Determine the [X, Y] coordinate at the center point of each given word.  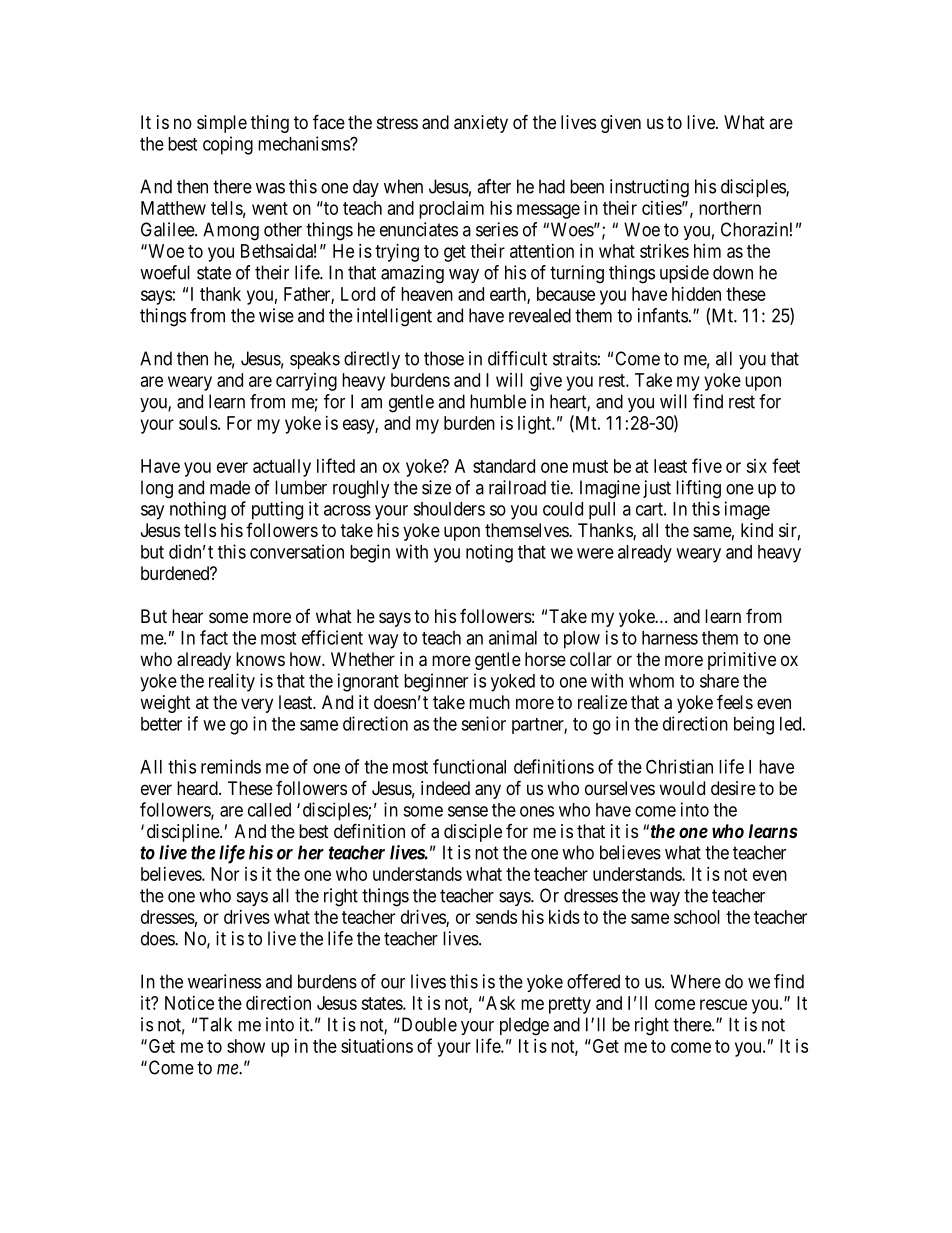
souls [198, 423]
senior [483, 723]
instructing [649, 188]
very [257, 705]
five [707, 465]
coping [228, 145]
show [246, 1046]
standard [504, 466]
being [754, 725]
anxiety [481, 124]
